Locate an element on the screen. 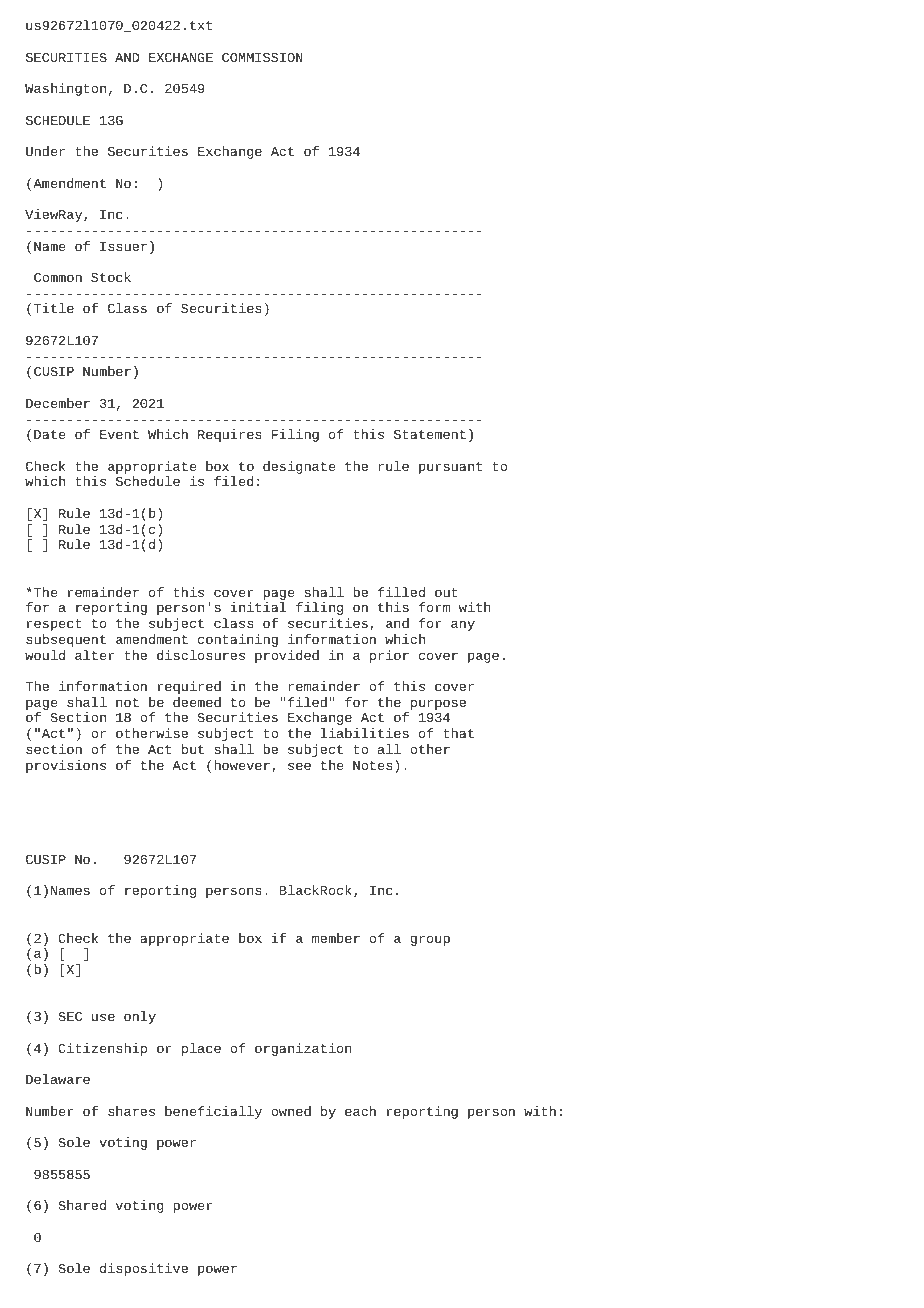 Image resolution: width=924 pixels, height=1308 pixels. pursuant is located at coordinates (450, 468).
